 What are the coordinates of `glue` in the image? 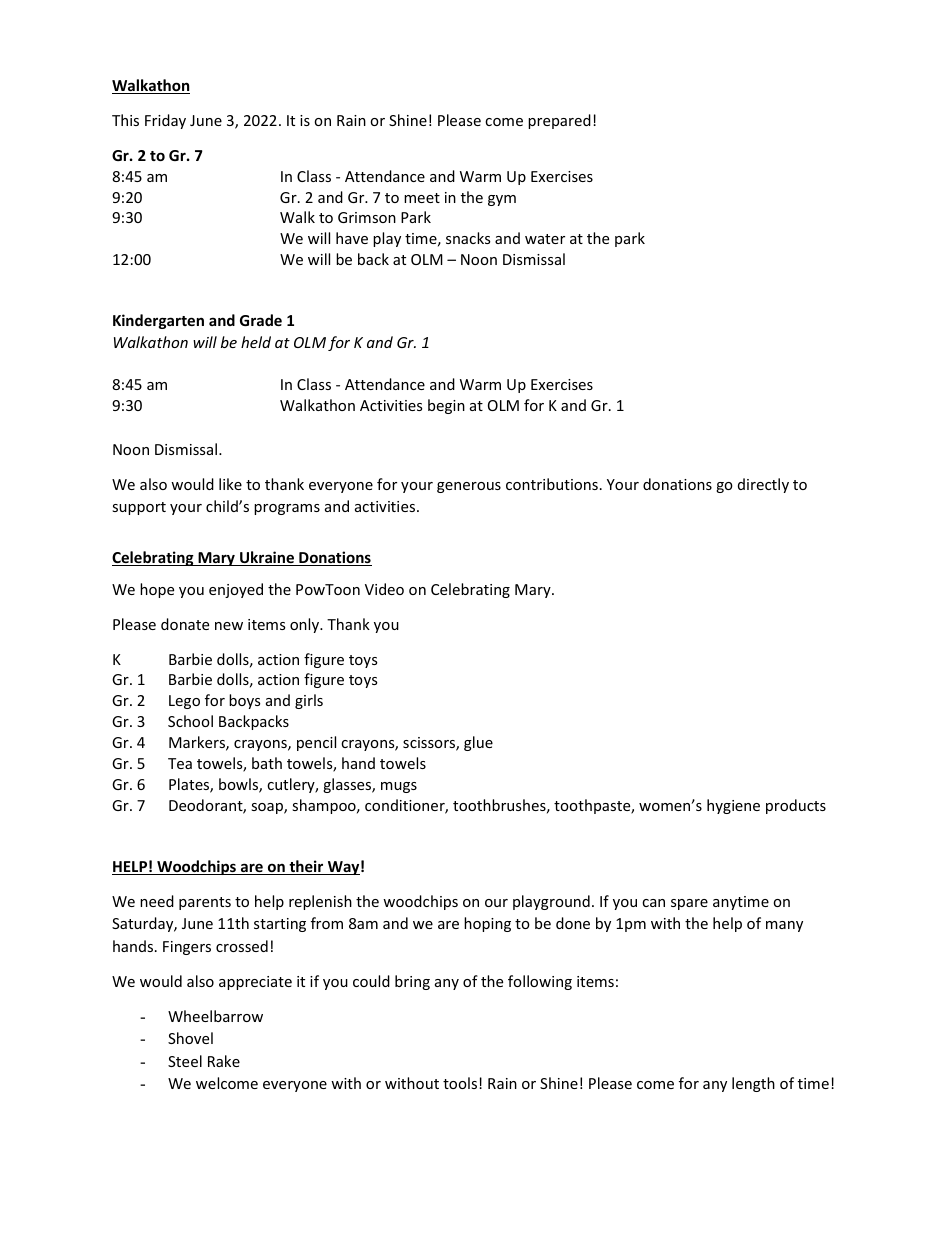 It's located at (478, 743).
